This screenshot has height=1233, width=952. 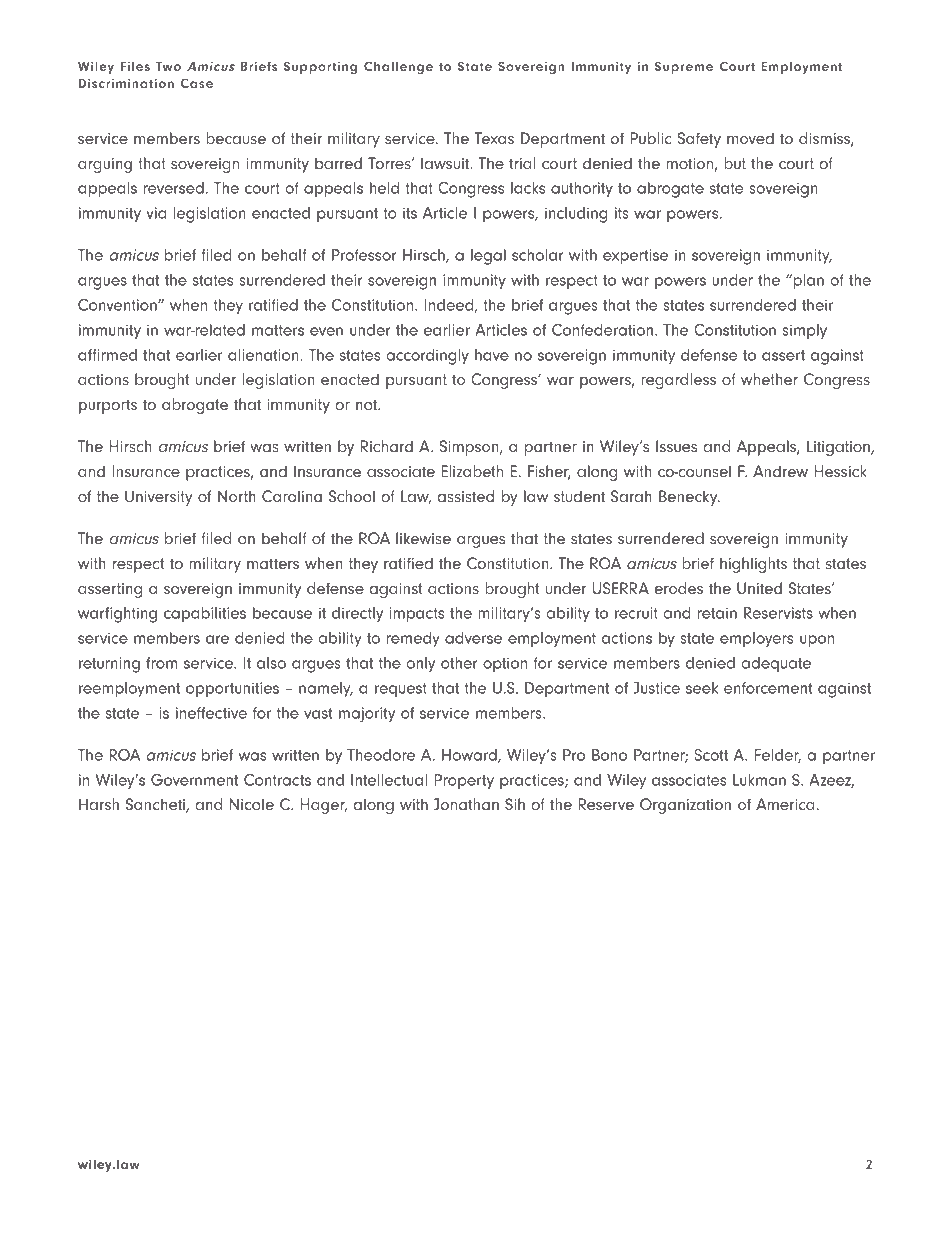 What do you see at coordinates (423, 538) in the screenshot?
I see `likewise` at bounding box center [423, 538].
